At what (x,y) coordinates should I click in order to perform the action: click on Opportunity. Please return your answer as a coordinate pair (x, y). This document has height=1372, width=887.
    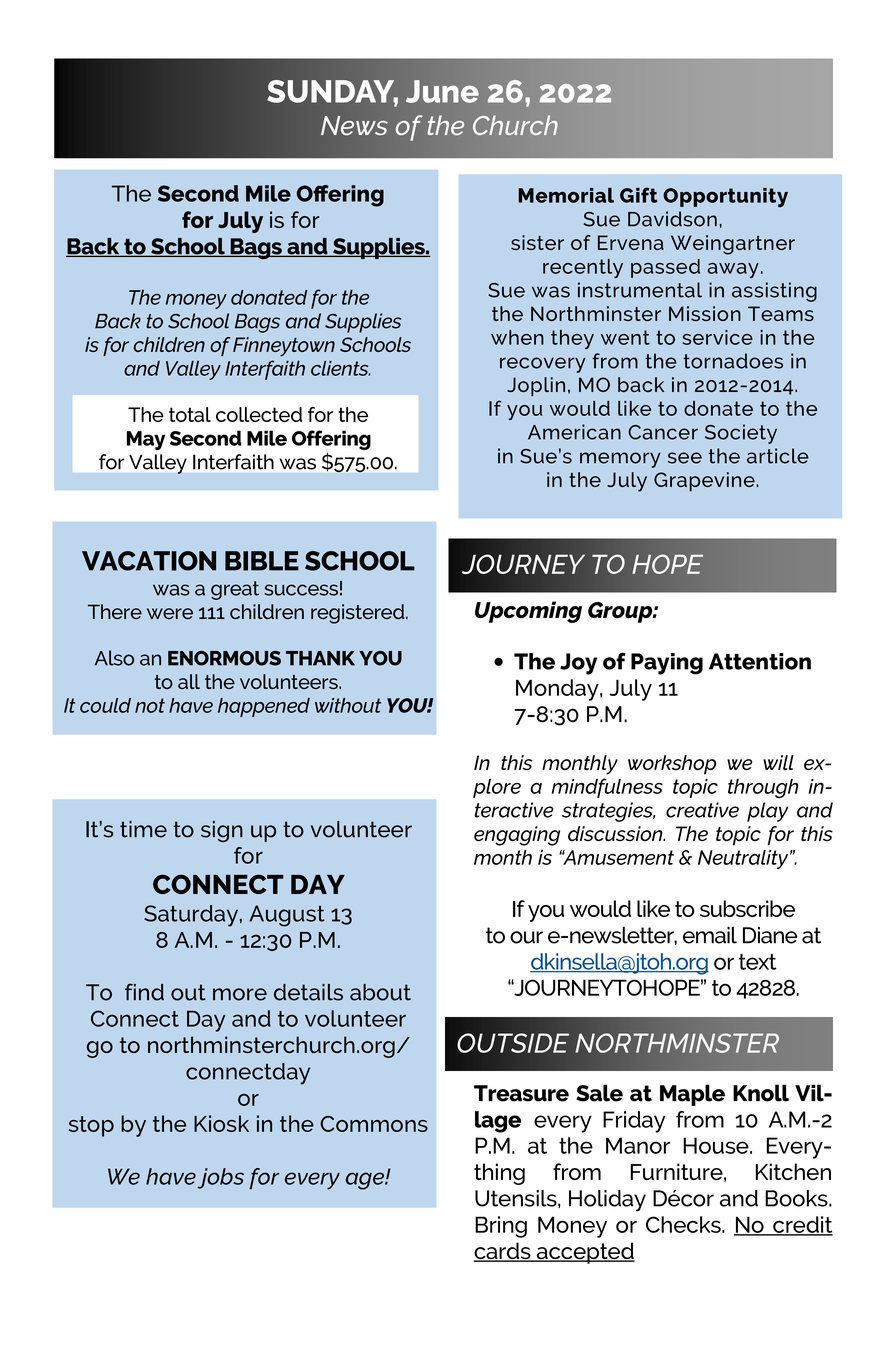
    Looking at the image, I should click on (725, 198).
